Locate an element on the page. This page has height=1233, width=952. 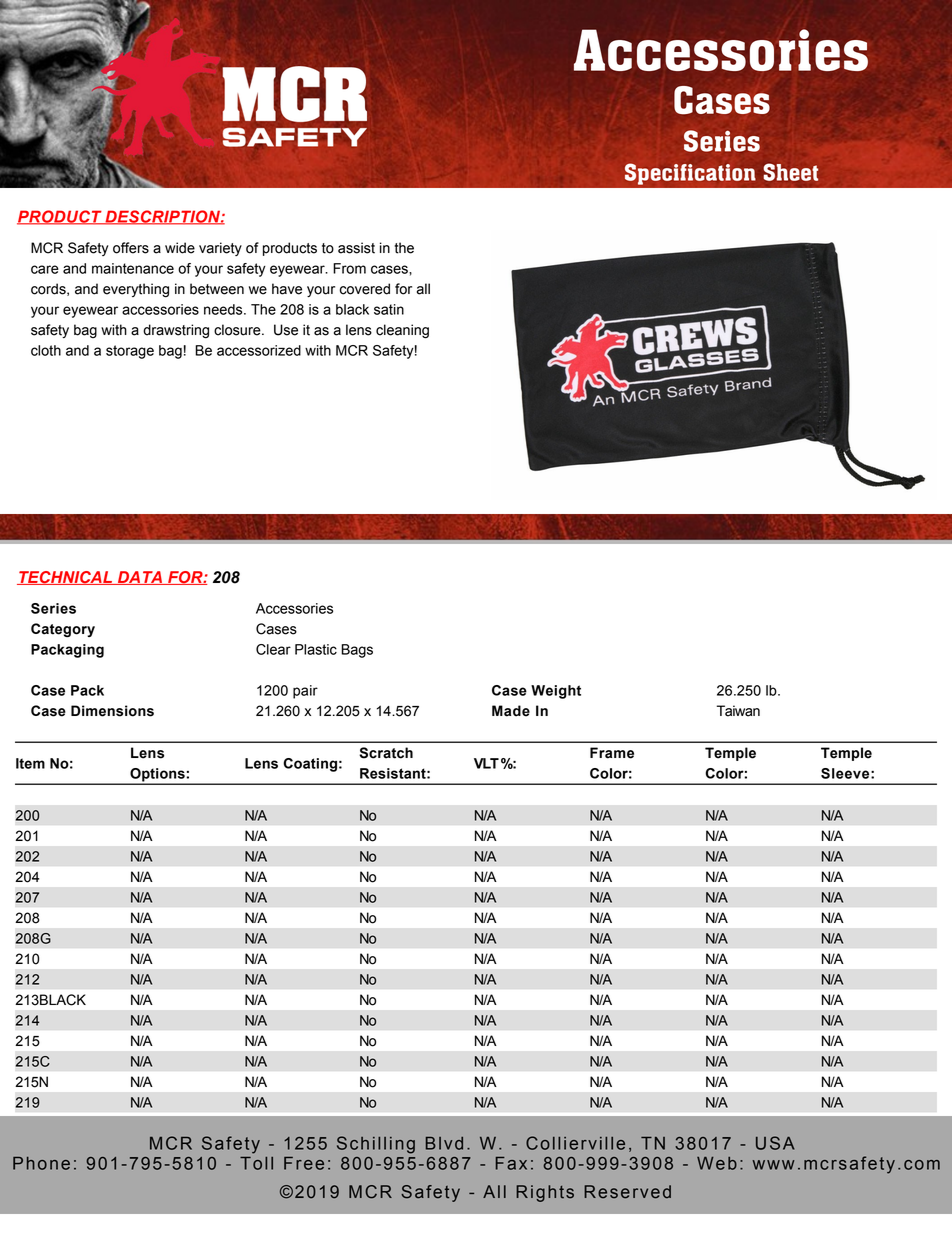
Frame is located at coordinates (612, 753).
